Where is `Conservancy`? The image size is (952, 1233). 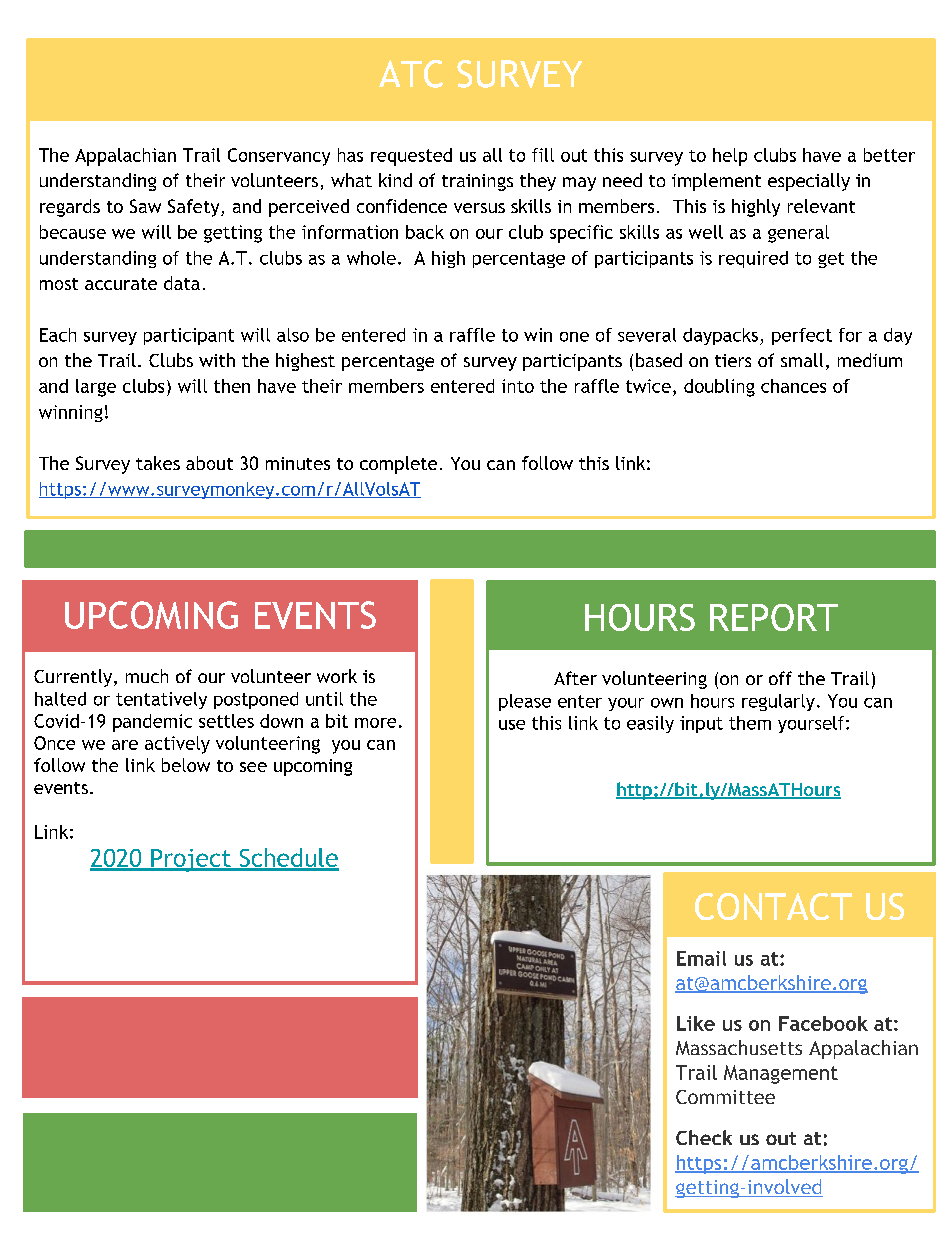
Conservancy is located at coordinates (279, 157).
